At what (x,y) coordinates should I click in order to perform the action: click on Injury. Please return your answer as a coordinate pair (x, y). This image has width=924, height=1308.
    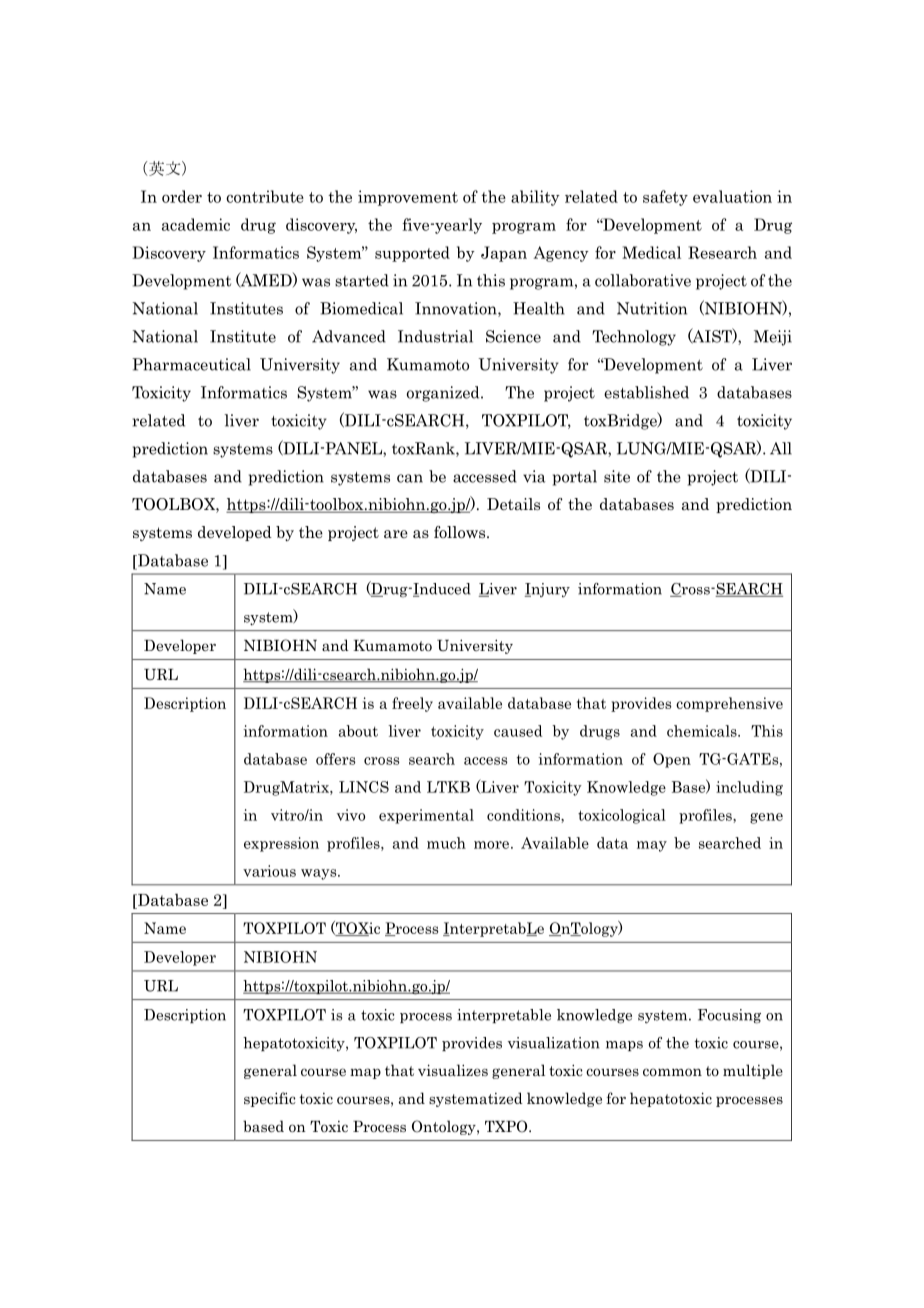
    Looking at the image, I should click on (547, 590).
